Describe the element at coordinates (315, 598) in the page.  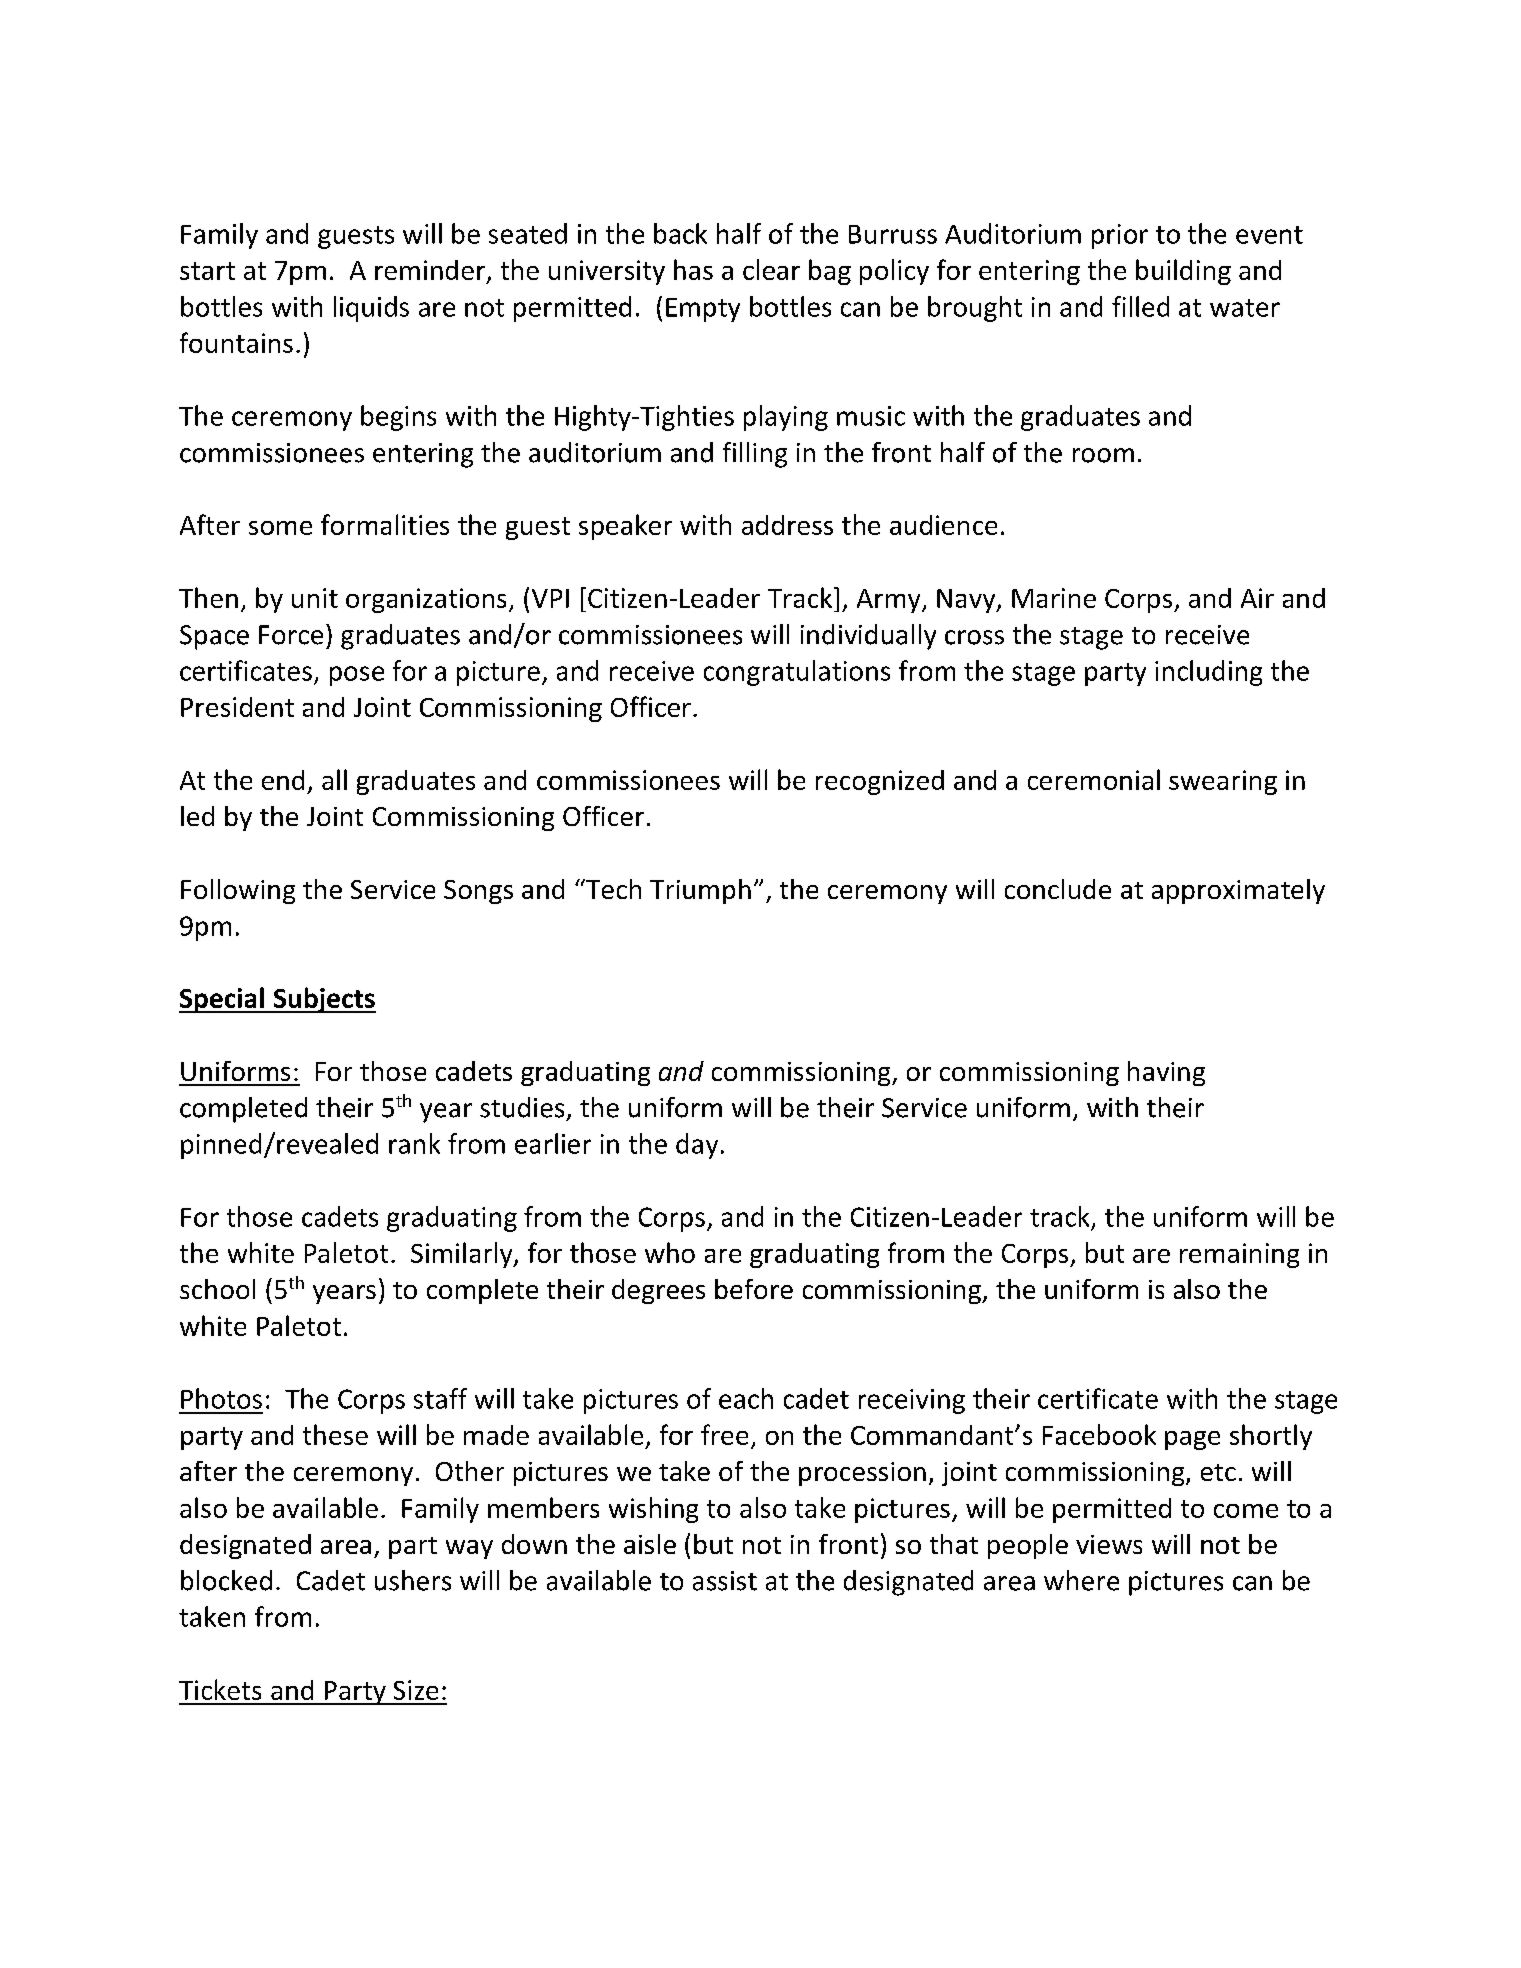
I see `unit` at that location.
